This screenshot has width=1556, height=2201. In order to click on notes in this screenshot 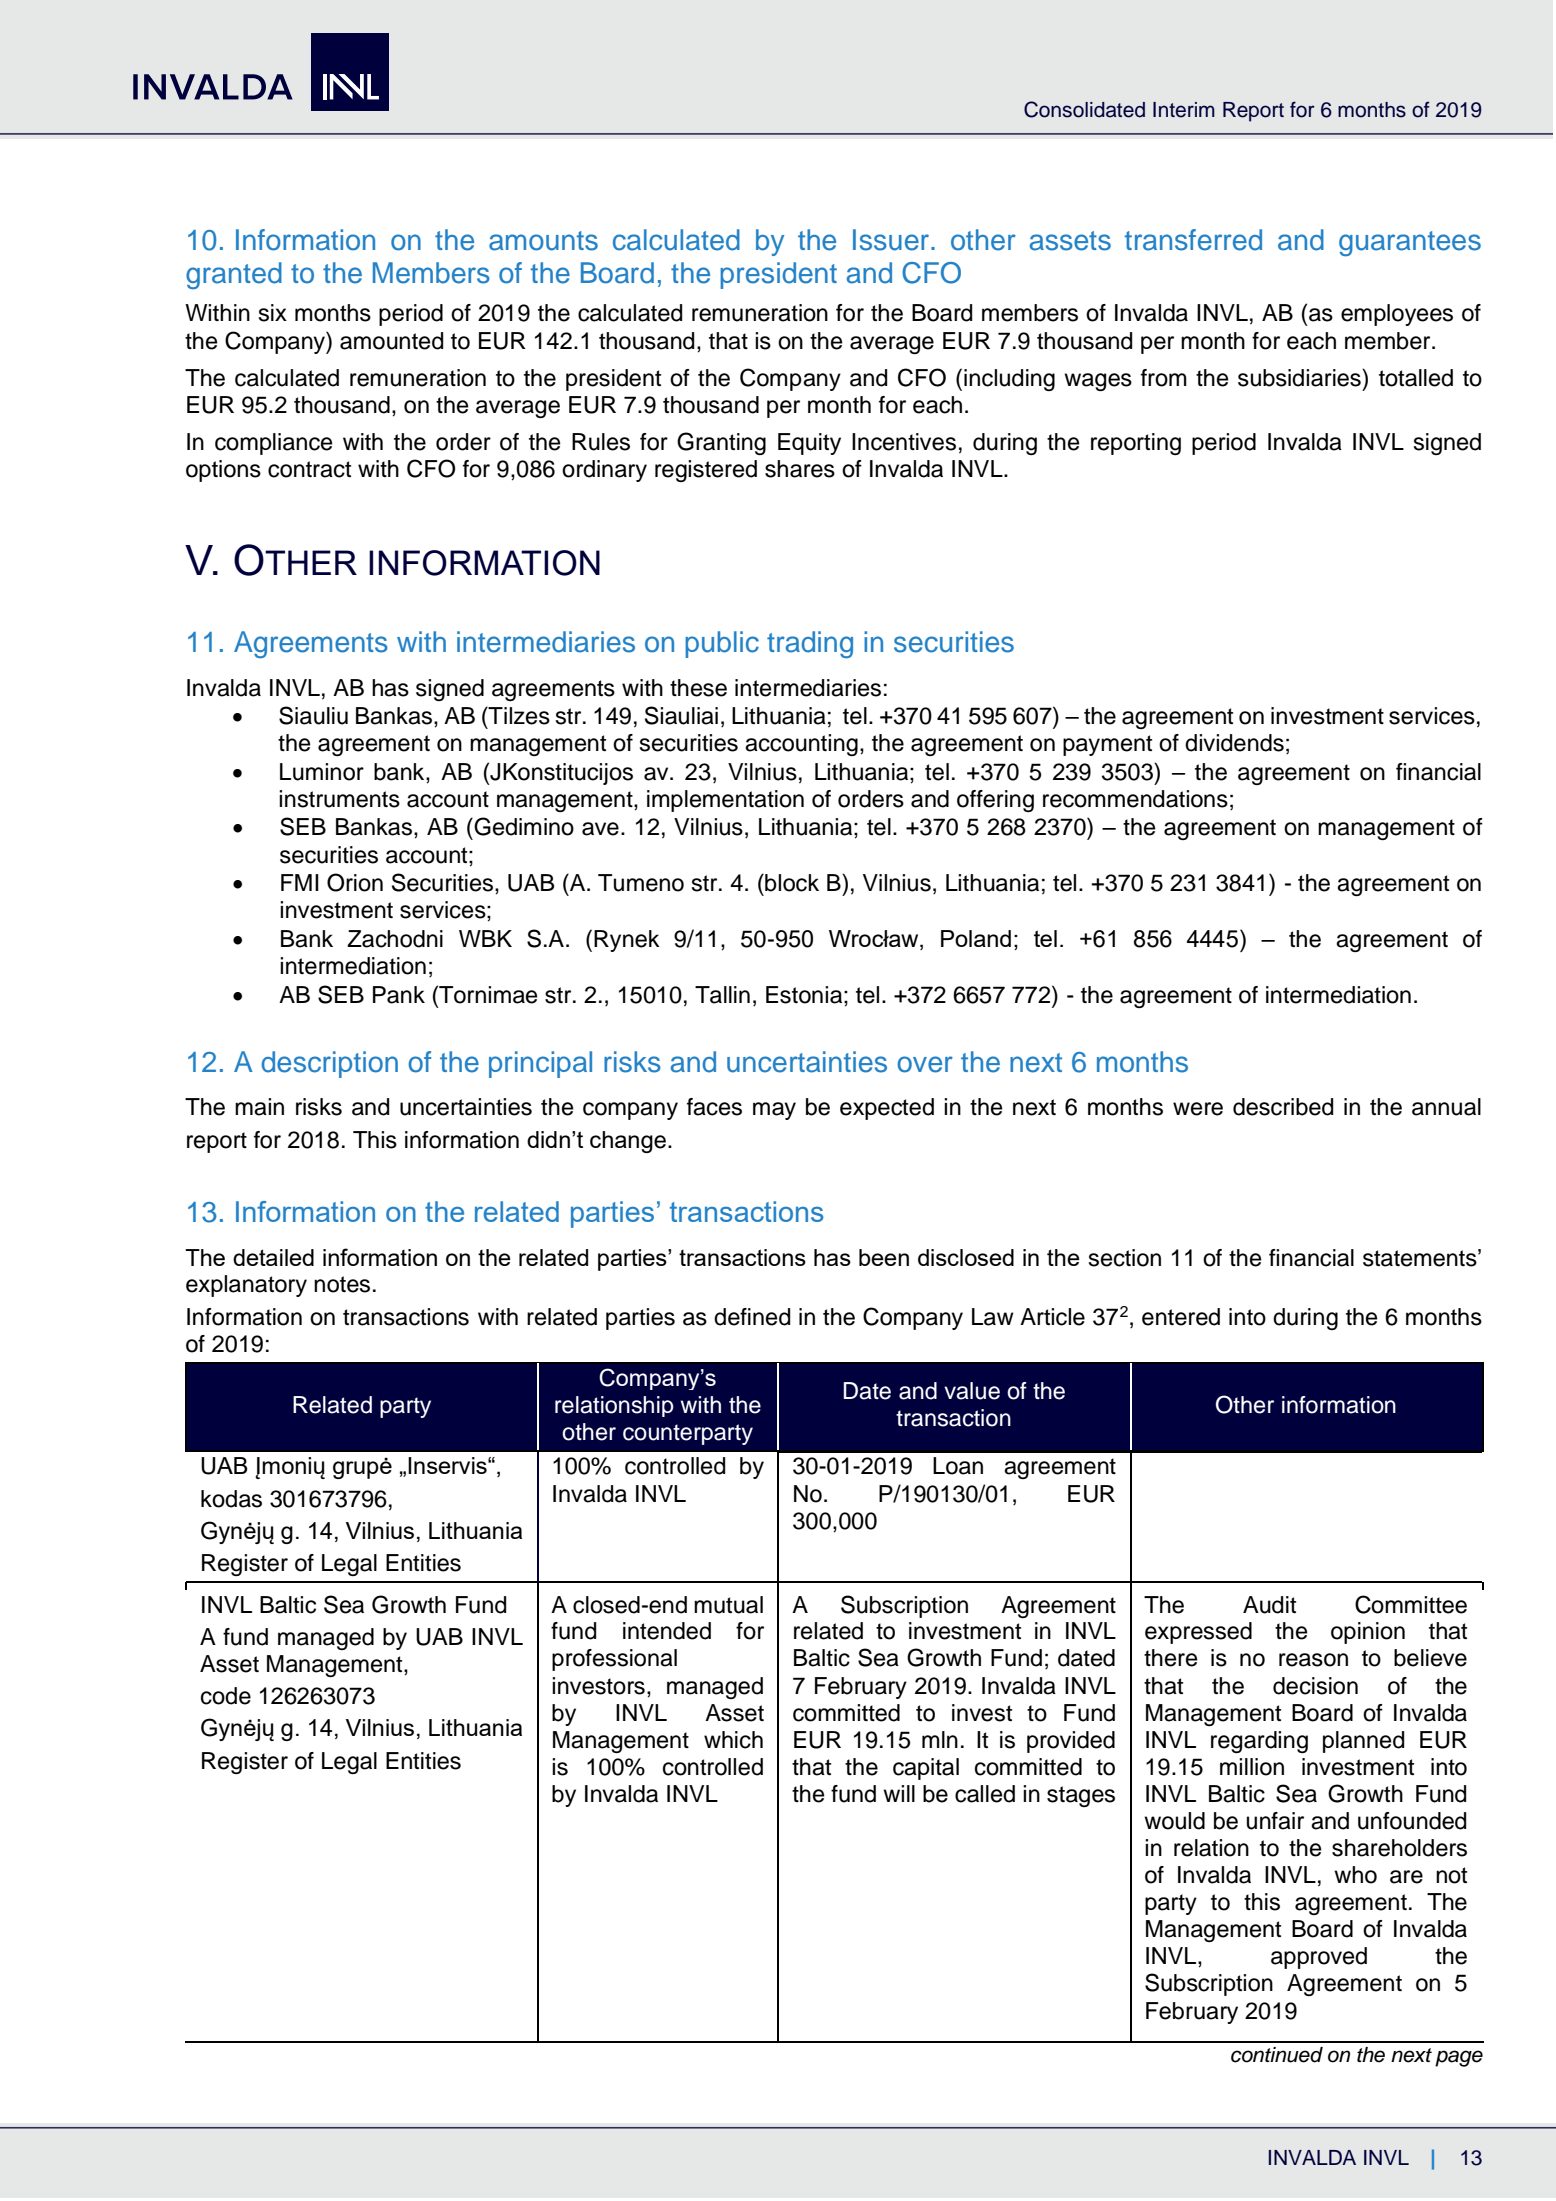, I will do `click(342, 1284)`.
